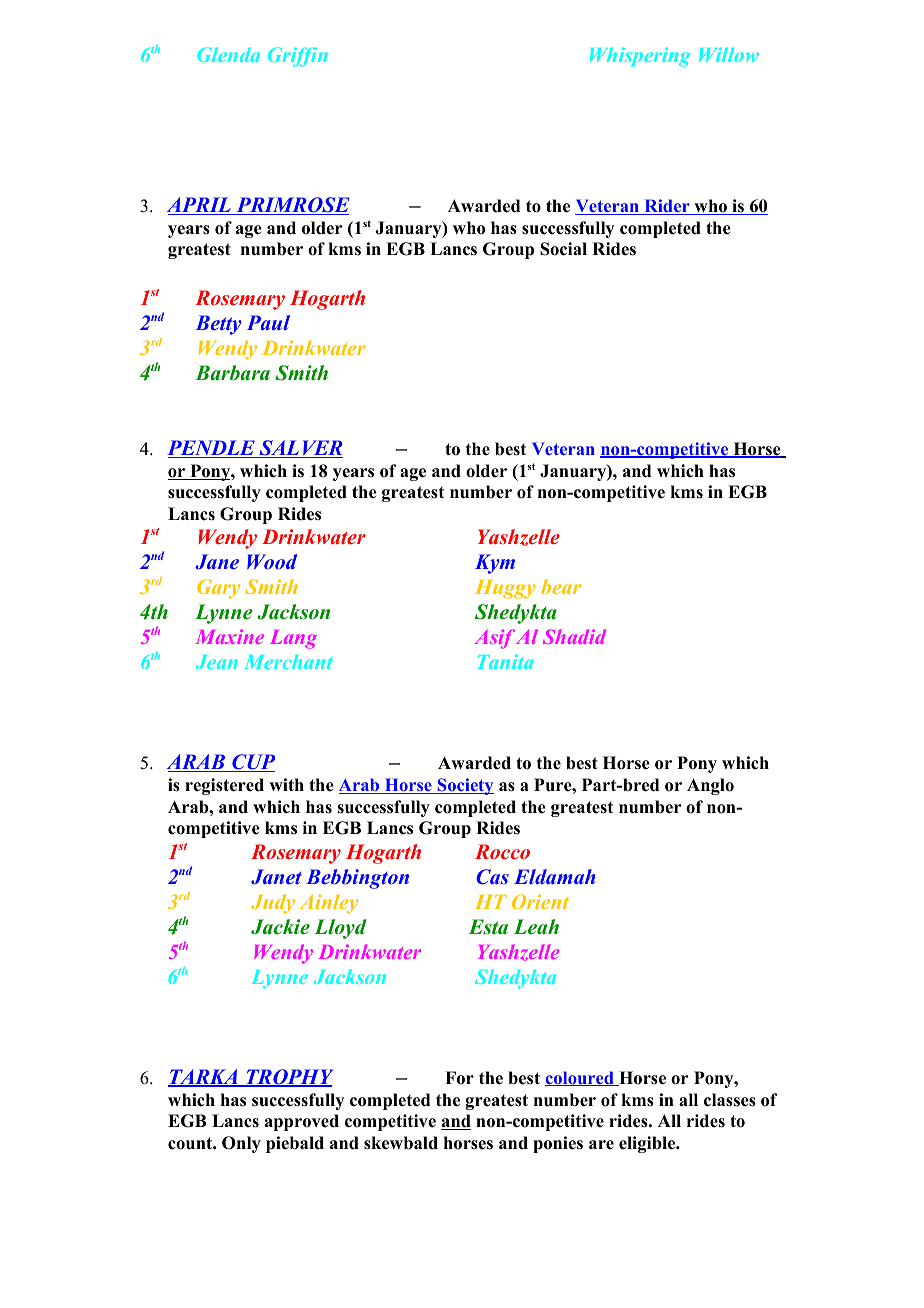 Image resolution: width=924 pixels, height=1308 pixels. What do you see at coordinates (300, 449) in the screenshot?
I see `SALVER` at bounding box center [300, 449].
